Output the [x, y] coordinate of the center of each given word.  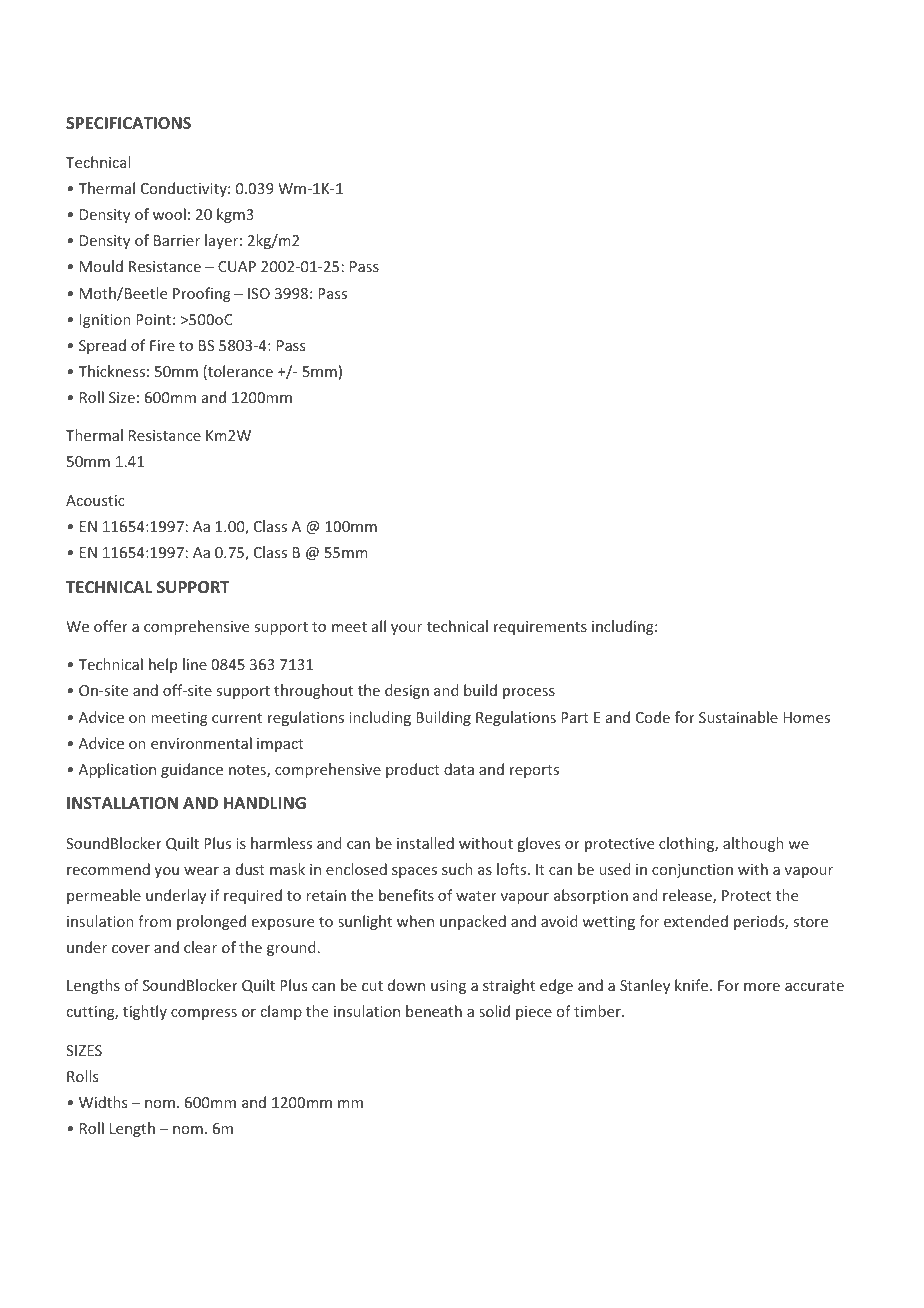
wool [169, 214]
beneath [434, 1011]
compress [204, 1014]
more [762, 987]
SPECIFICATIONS [128, 123]
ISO [259, 293]
